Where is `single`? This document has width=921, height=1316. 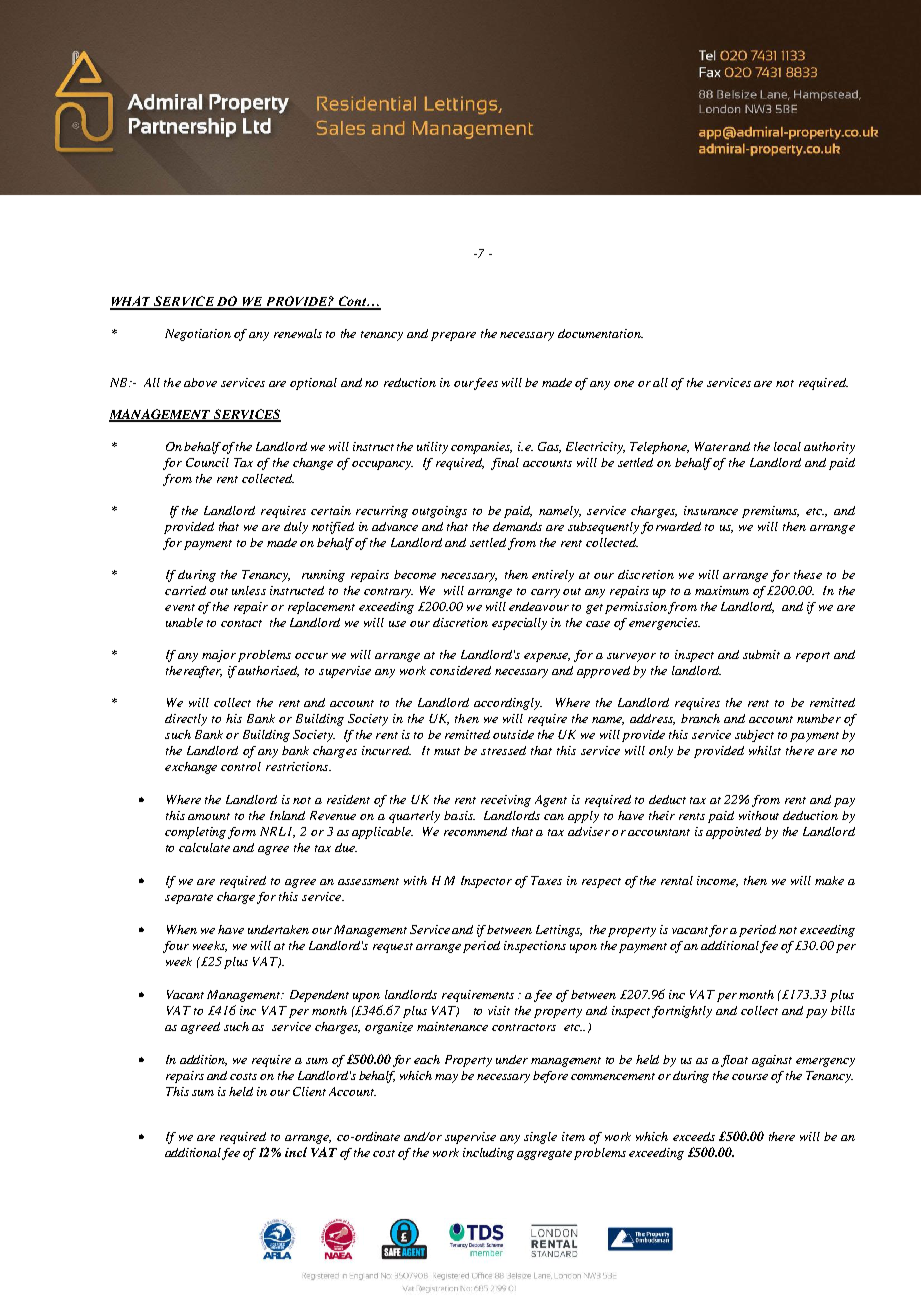
single is located at coordinates (540, 1138).
